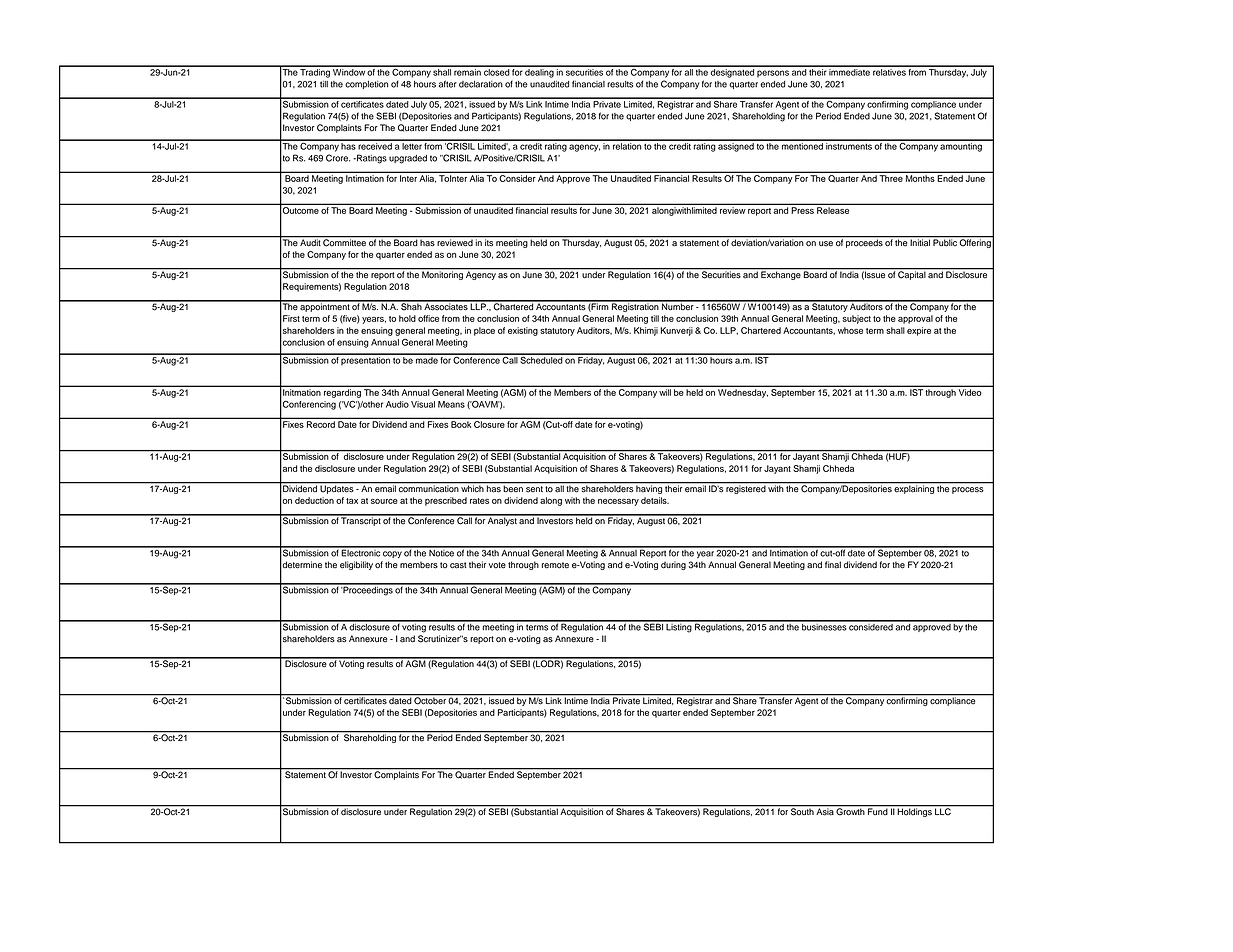 The width and height of the page is (1233, 952). I want to click on completion, so click(366, 85).
